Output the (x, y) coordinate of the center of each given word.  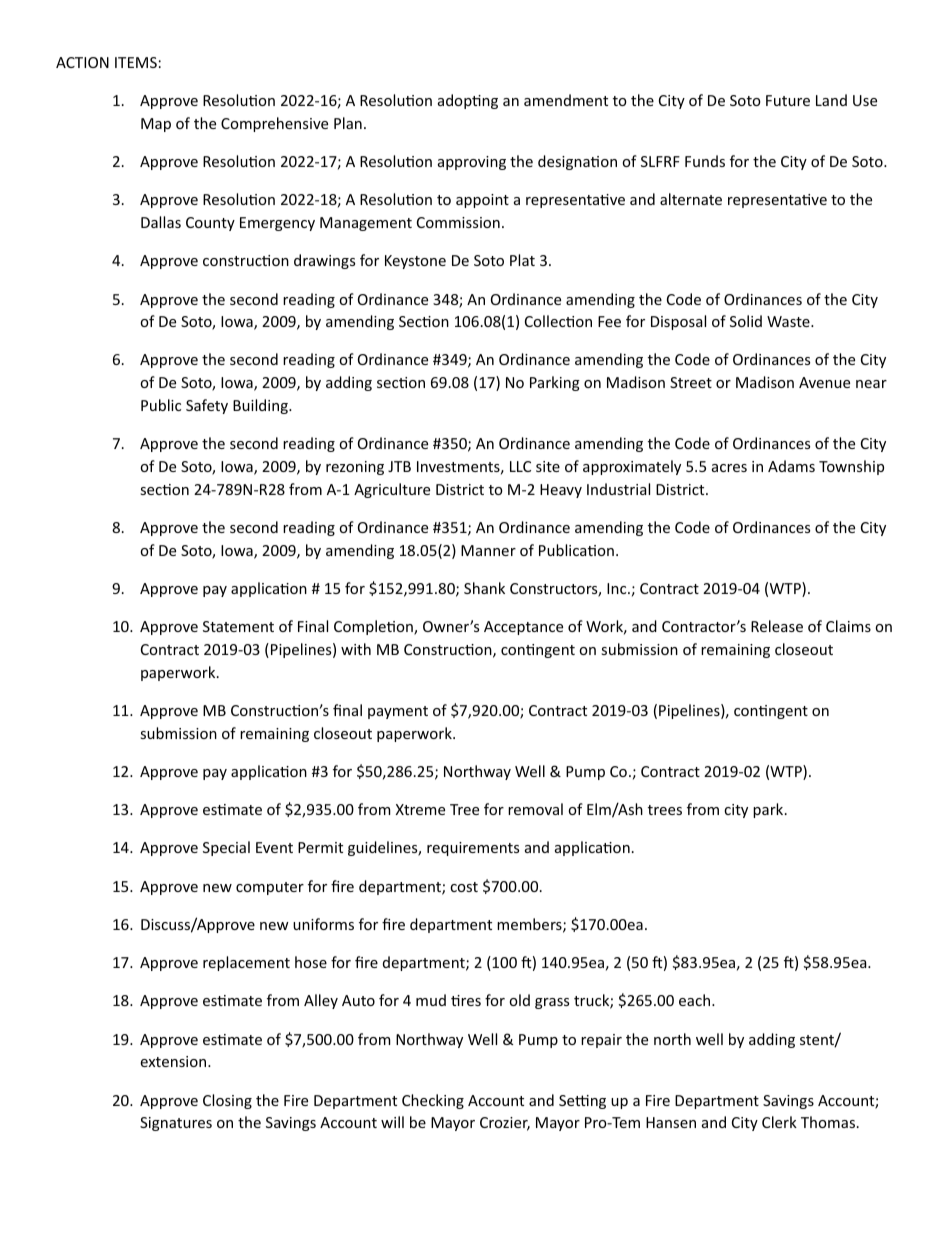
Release (777, 626)
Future (788, 100)
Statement (238, 626)
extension (174, 1061)
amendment (566, 100)
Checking (433, 1101)
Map (156, 125)
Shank (484, 588)
